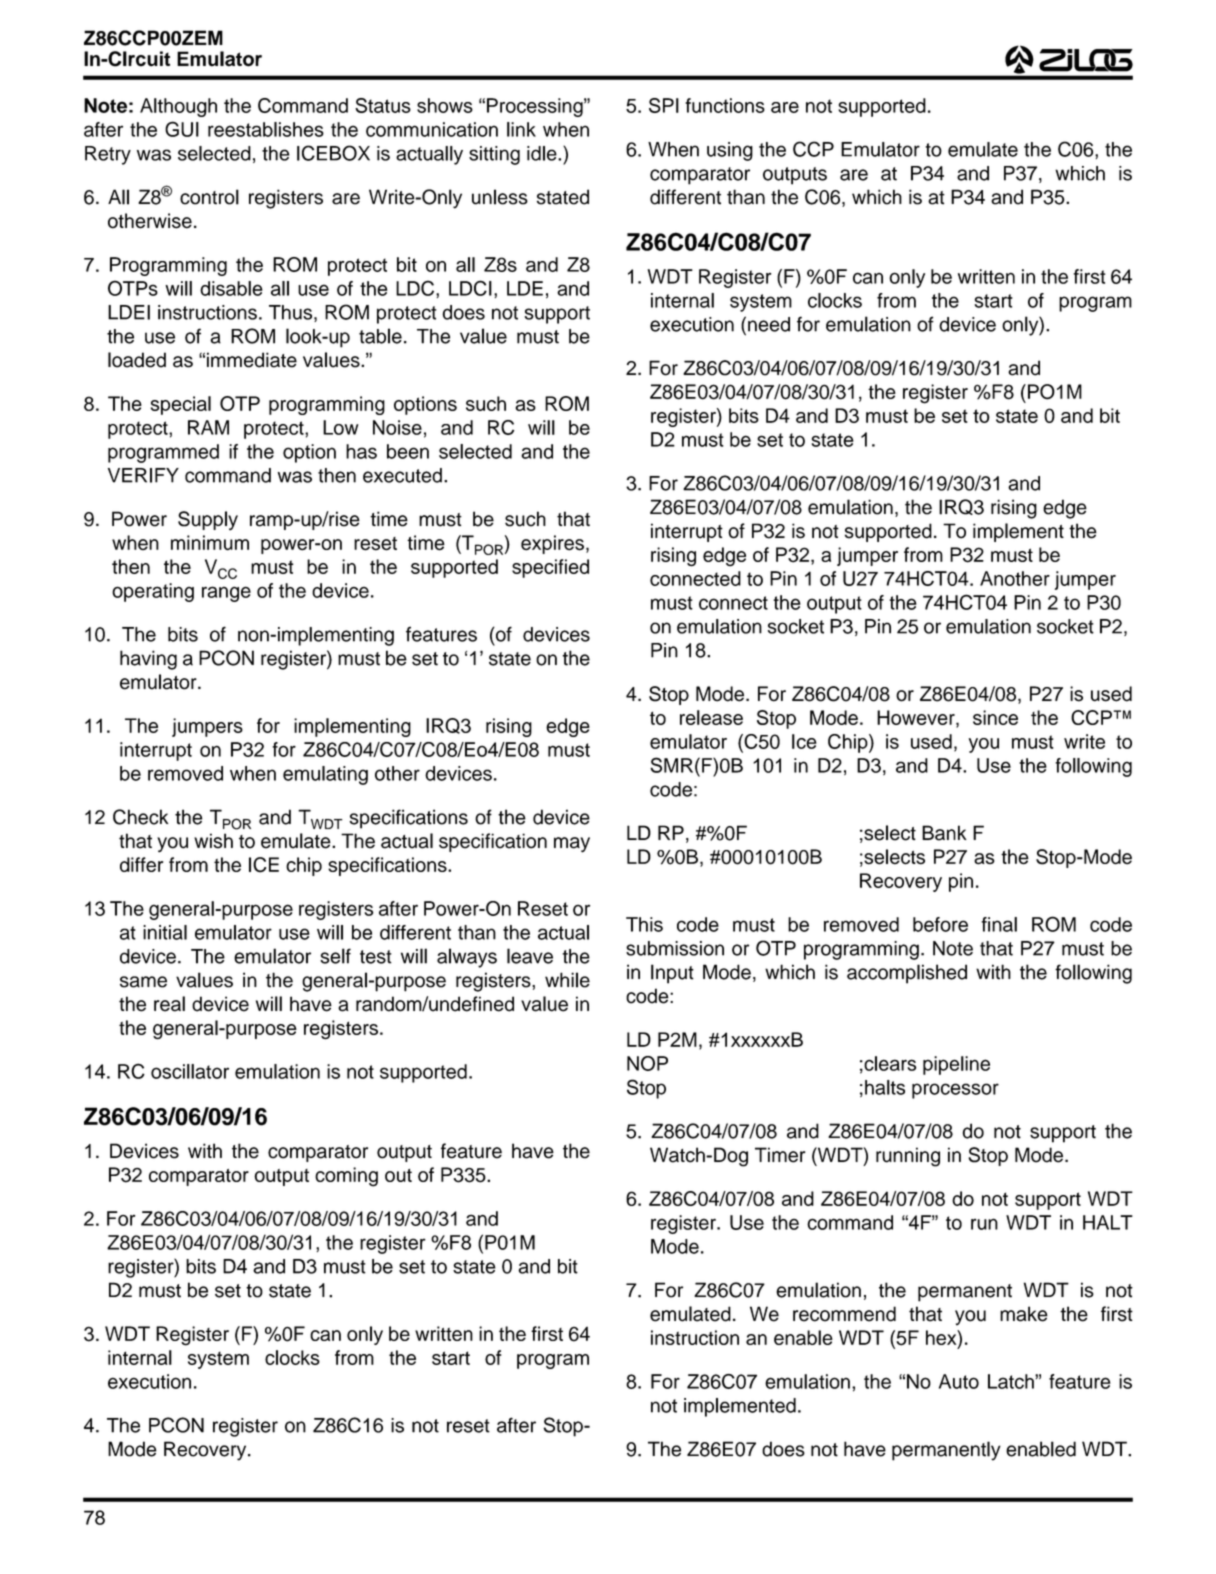 This screenshot has height=1574, width=1216. I want to click on emulating, so click(325, 775).
